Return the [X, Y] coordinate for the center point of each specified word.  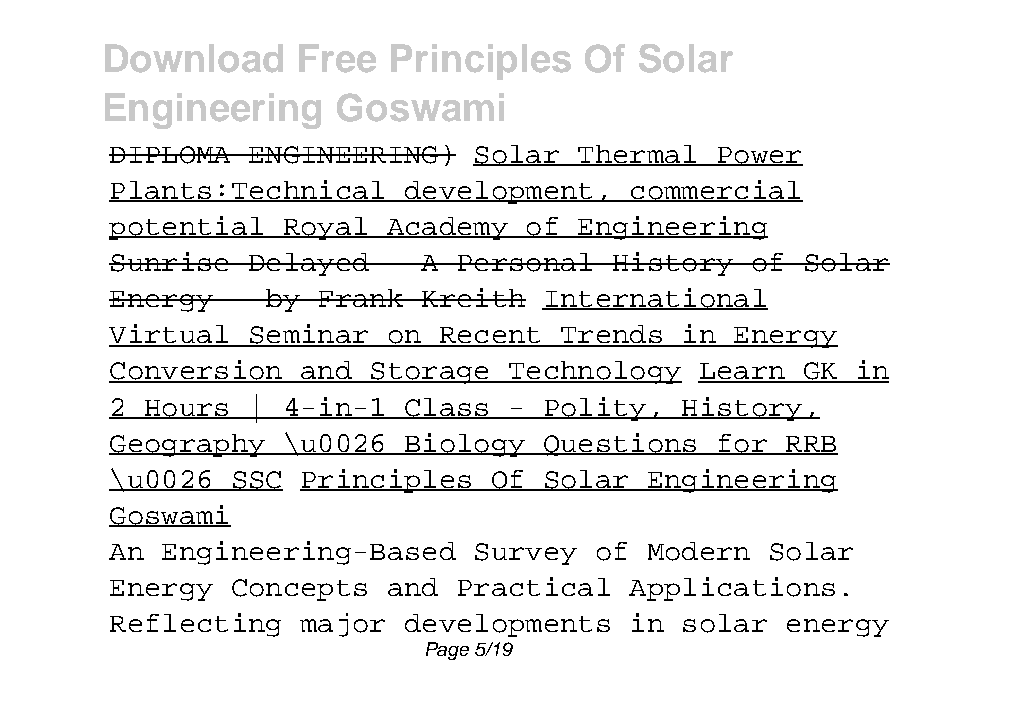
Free [337, 58]
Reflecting [195, 625]
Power [759, 156]
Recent [490, 336]
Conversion [196, 371]
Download [194, 58]
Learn [742, 372]
